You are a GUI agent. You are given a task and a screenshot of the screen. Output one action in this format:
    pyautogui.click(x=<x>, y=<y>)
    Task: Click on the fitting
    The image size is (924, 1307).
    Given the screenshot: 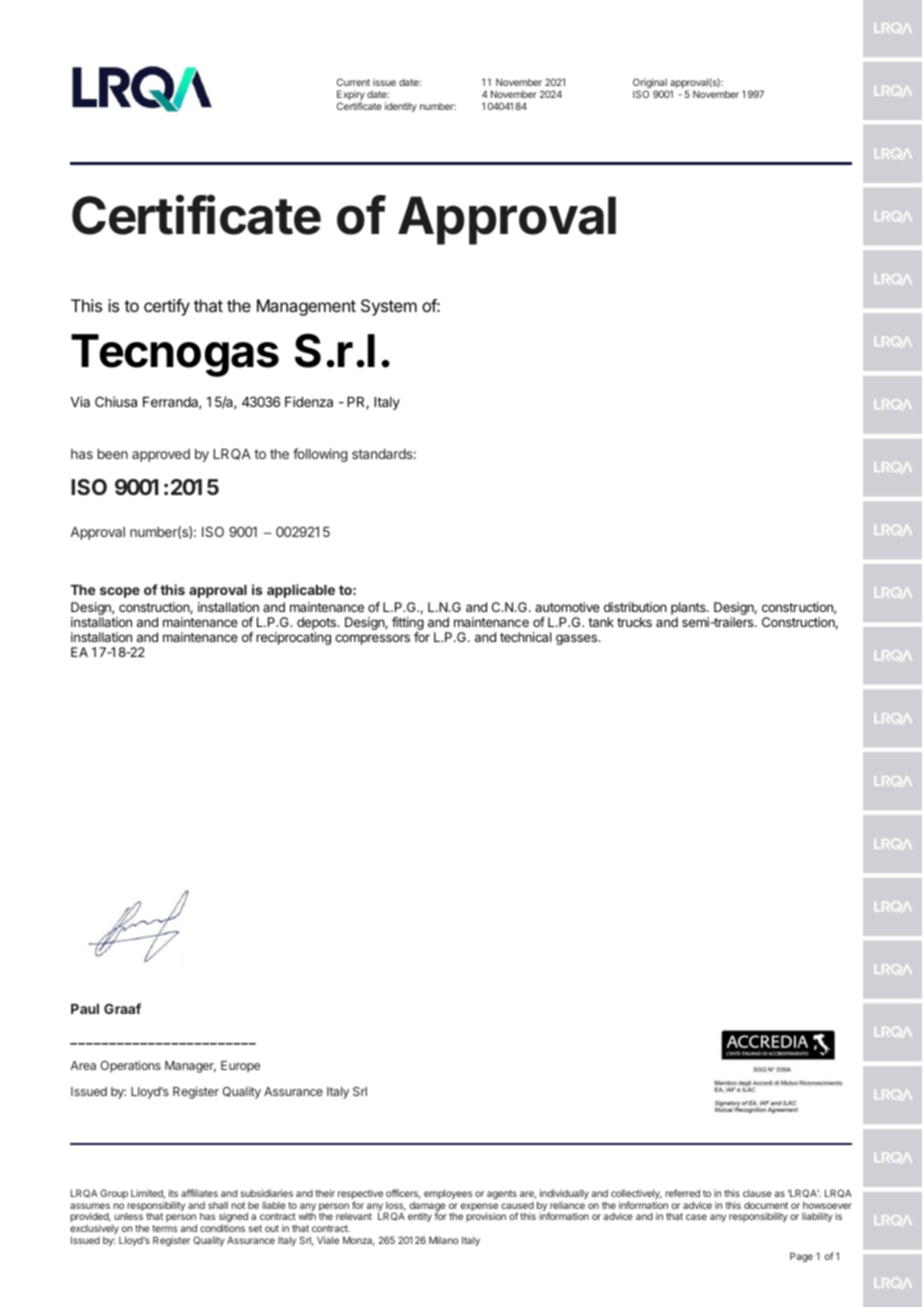 What is the action you would take?
    pyautogui.click(x=408, y=625)
